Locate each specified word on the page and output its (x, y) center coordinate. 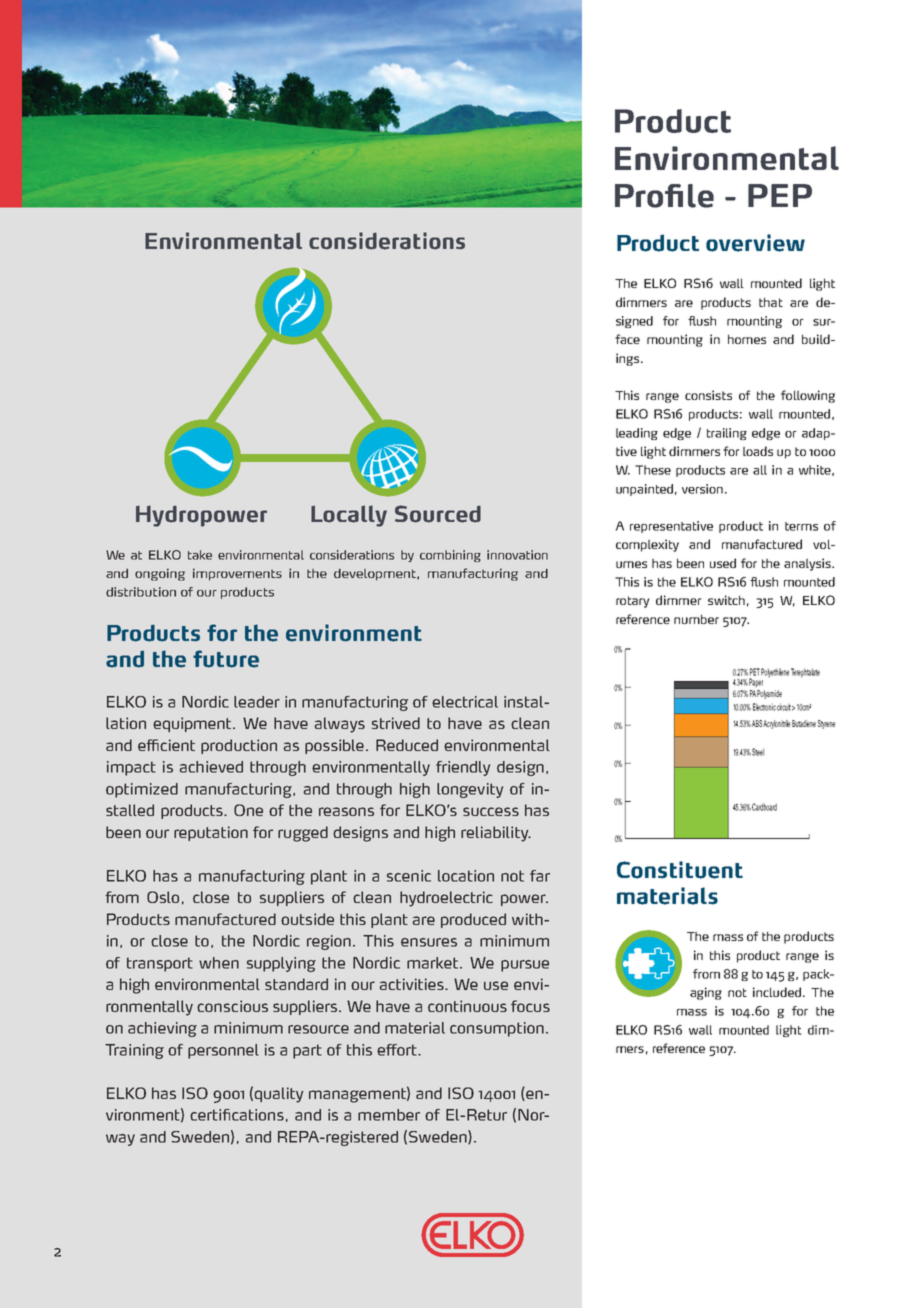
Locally (349, 516)
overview (755, 243)
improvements (237, 574)
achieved (211, 767)
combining (450, 556)
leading (637, 434)
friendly (463, 768)
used (723, 563)
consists (708, 395)
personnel (223, 1051)
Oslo (163, 897)
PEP (780, 195)
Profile (664, 196)
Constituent (680, 870)
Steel (758, 752)
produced (473, 920)
